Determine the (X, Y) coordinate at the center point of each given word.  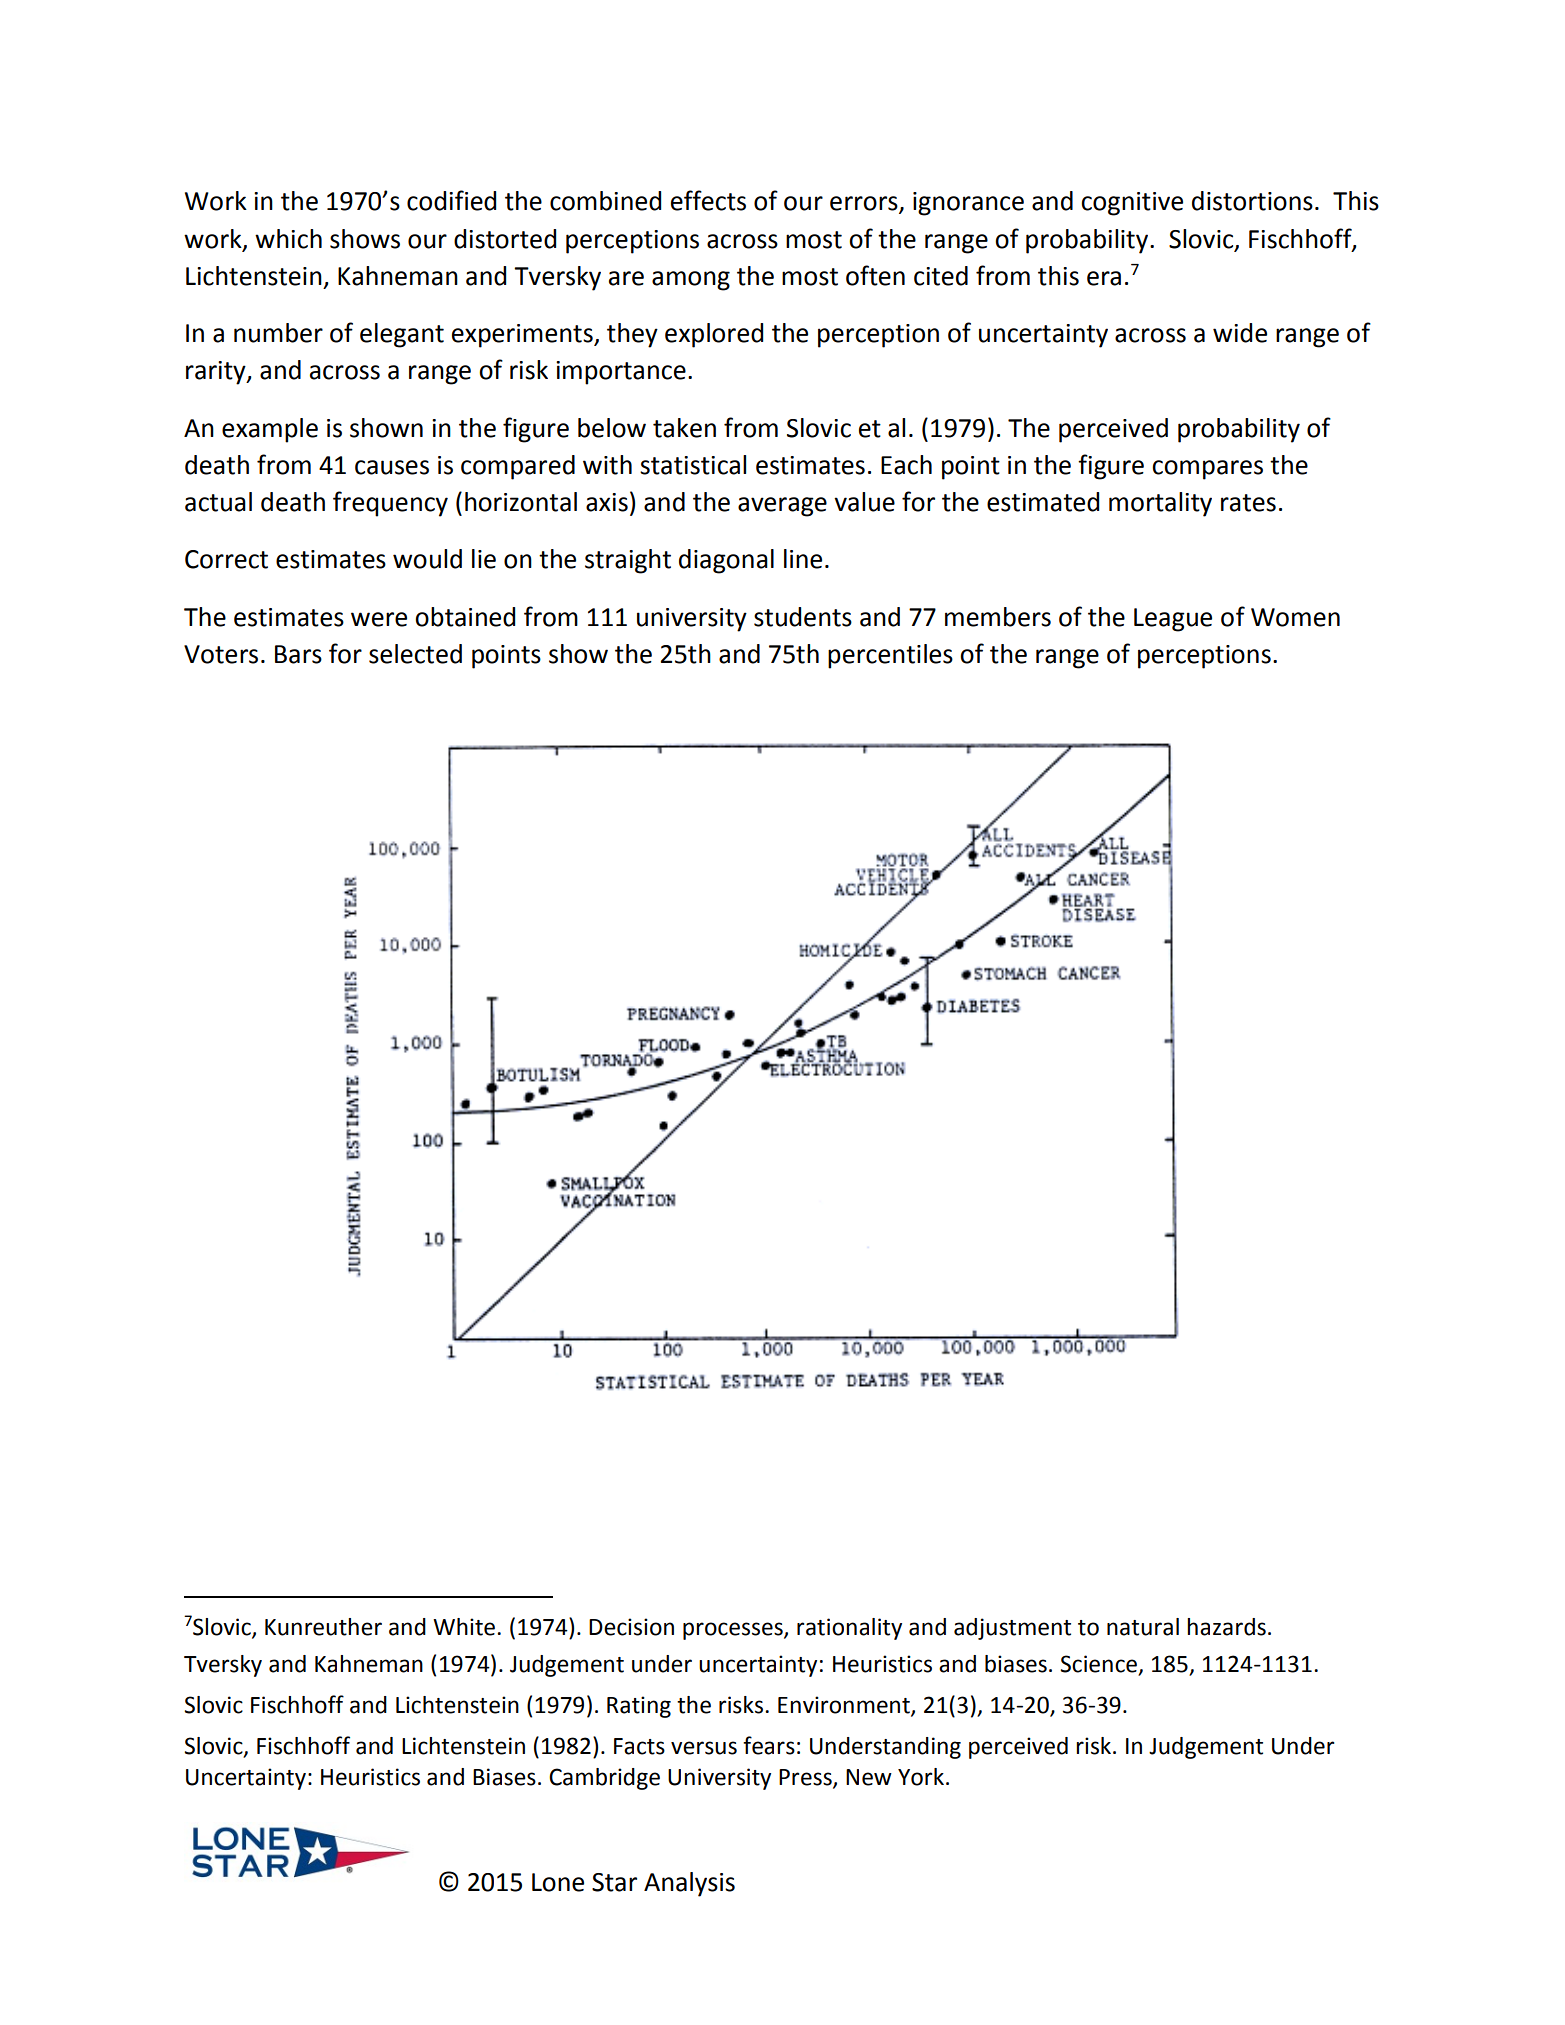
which (288, 239)
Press (806, 1778)
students (803, 617)
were (379, 619)
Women (1295, 617)
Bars (298, 654)
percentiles (890, 656)
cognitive (1132, 204)
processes (734, 1631)
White (465, 1627)
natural (1143, 1627)
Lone (558, 1882)
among (691, 281)
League (1173, 620)
